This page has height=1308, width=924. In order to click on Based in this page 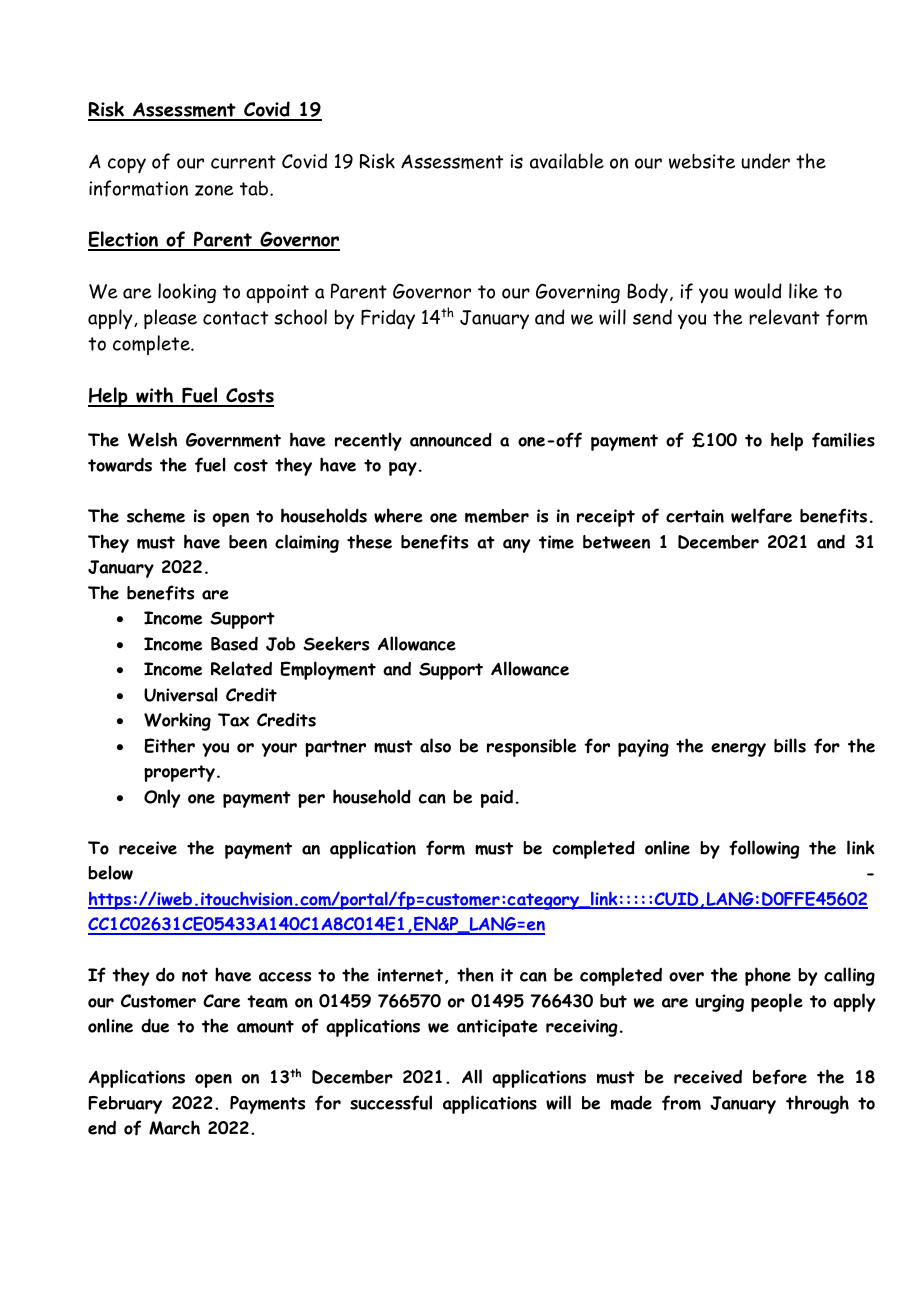, I will do `click(234, 643)`.
